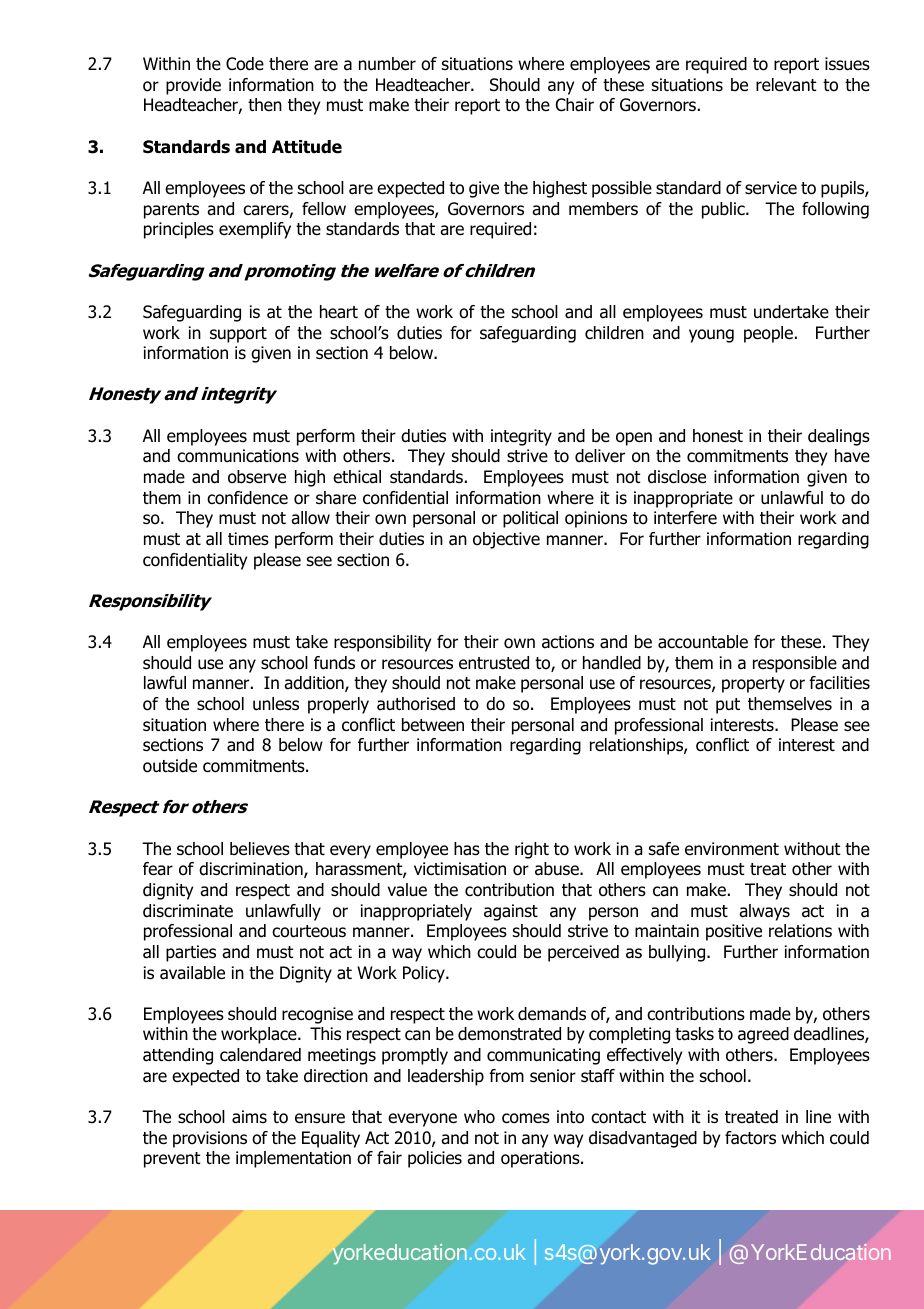  I want to click on deliver, so click(600, 456).
